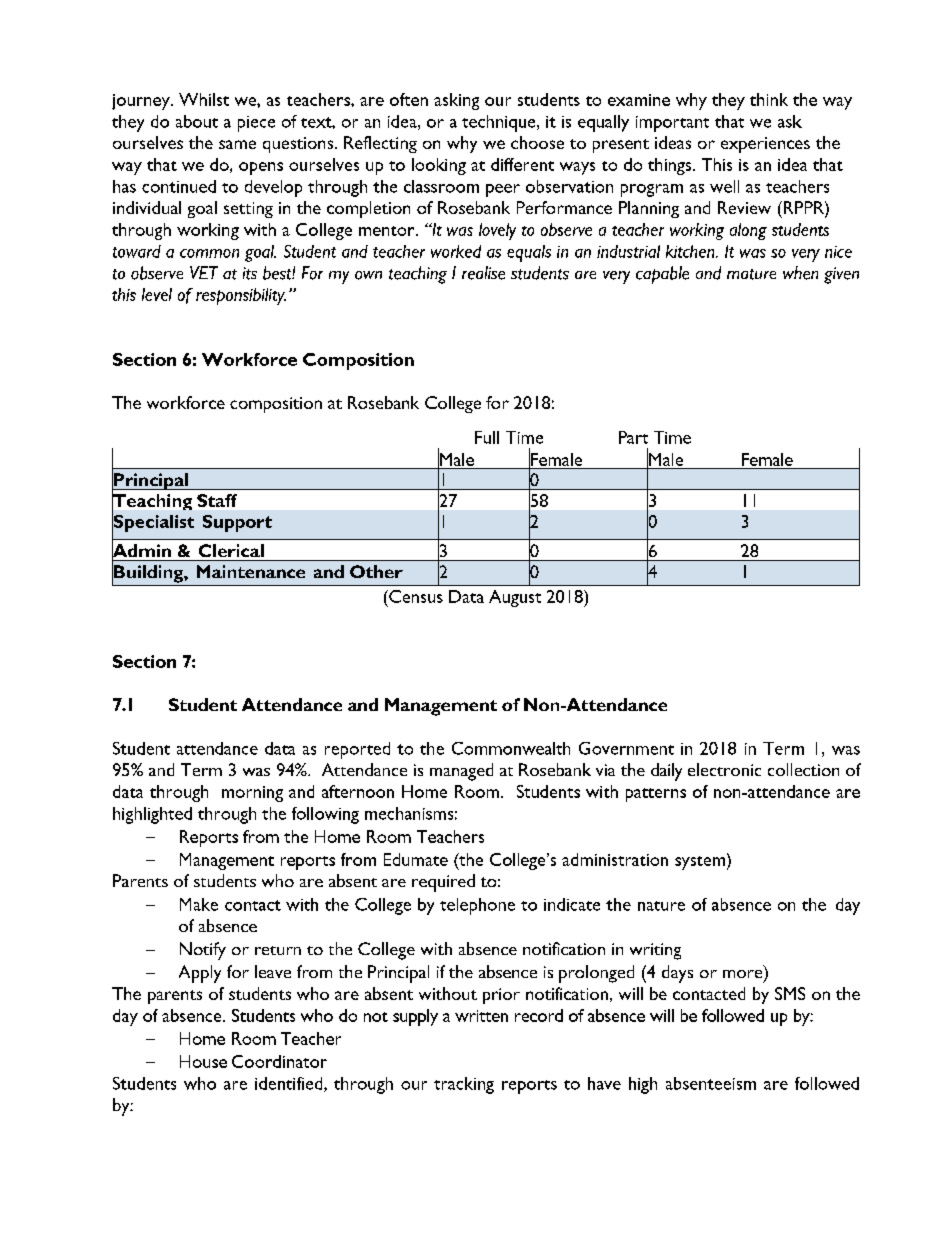  What do you see at coordinates (633, 437) in the page?
I see `Part` at bounding box center [633, 437].
